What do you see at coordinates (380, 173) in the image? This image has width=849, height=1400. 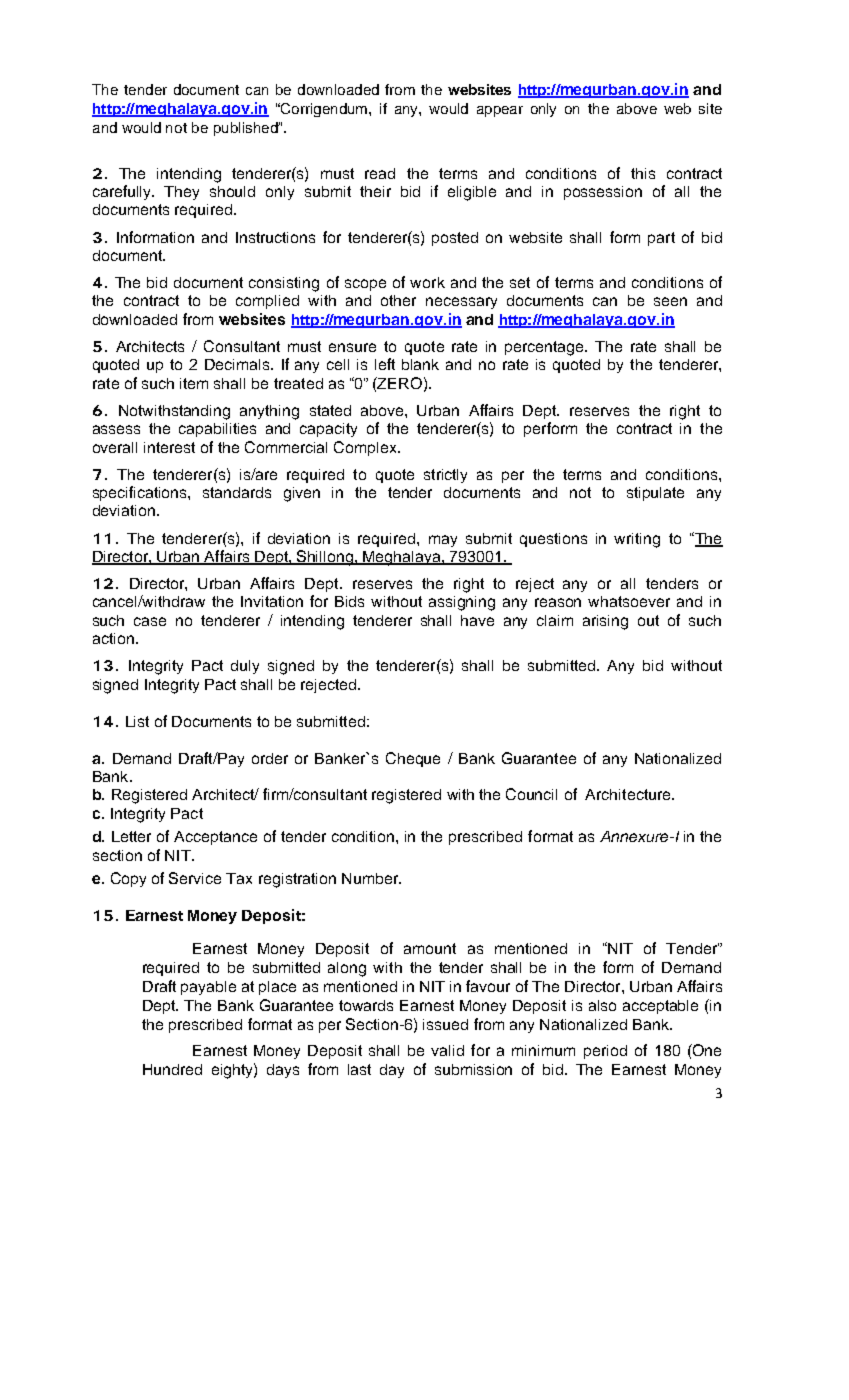 I see `read` at bounding box center [380, 173].
